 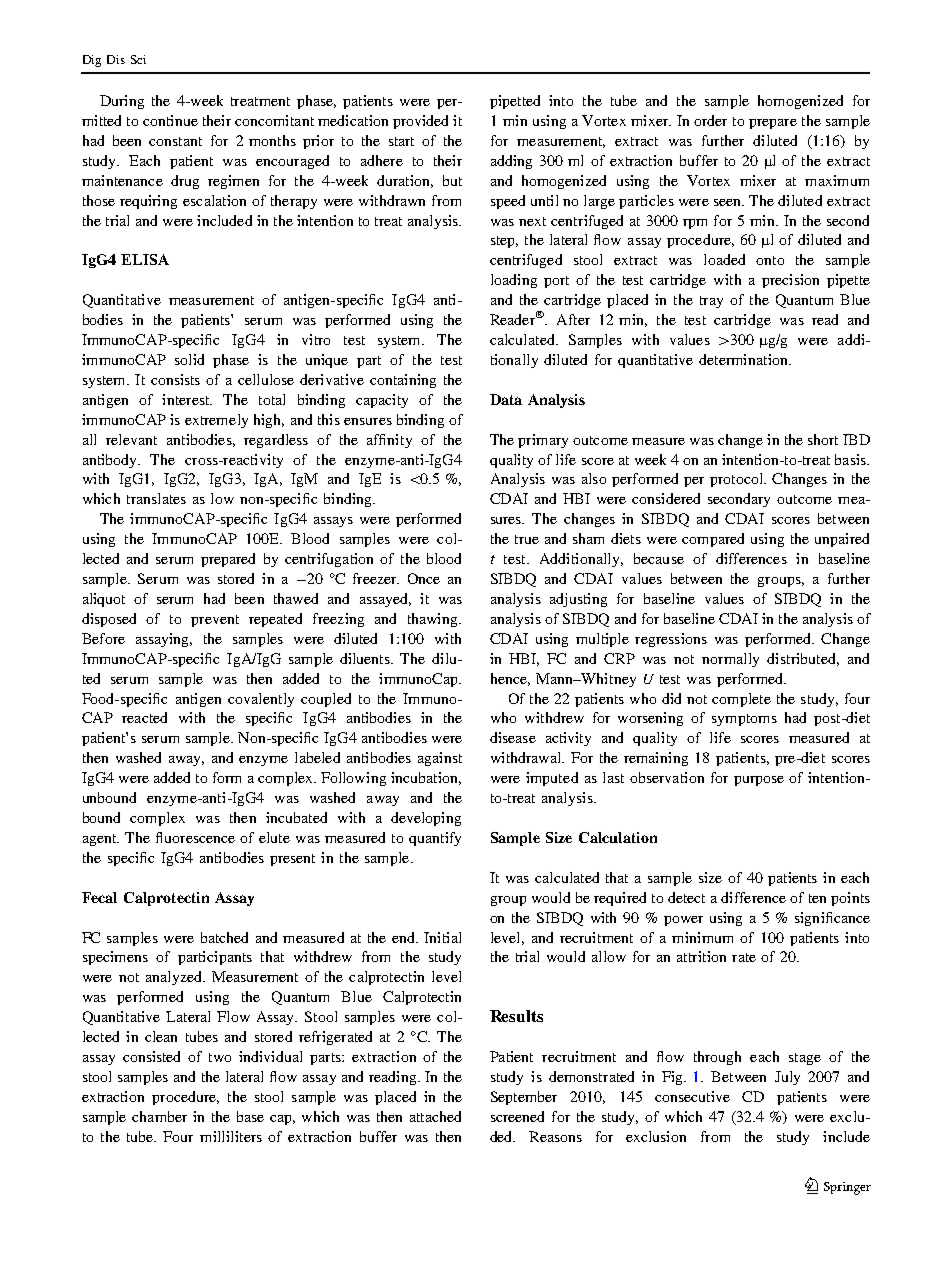 What do you see at coordinates (420, 122) in the screenshot?
I see `provided` at bounding box center [420, 122].
